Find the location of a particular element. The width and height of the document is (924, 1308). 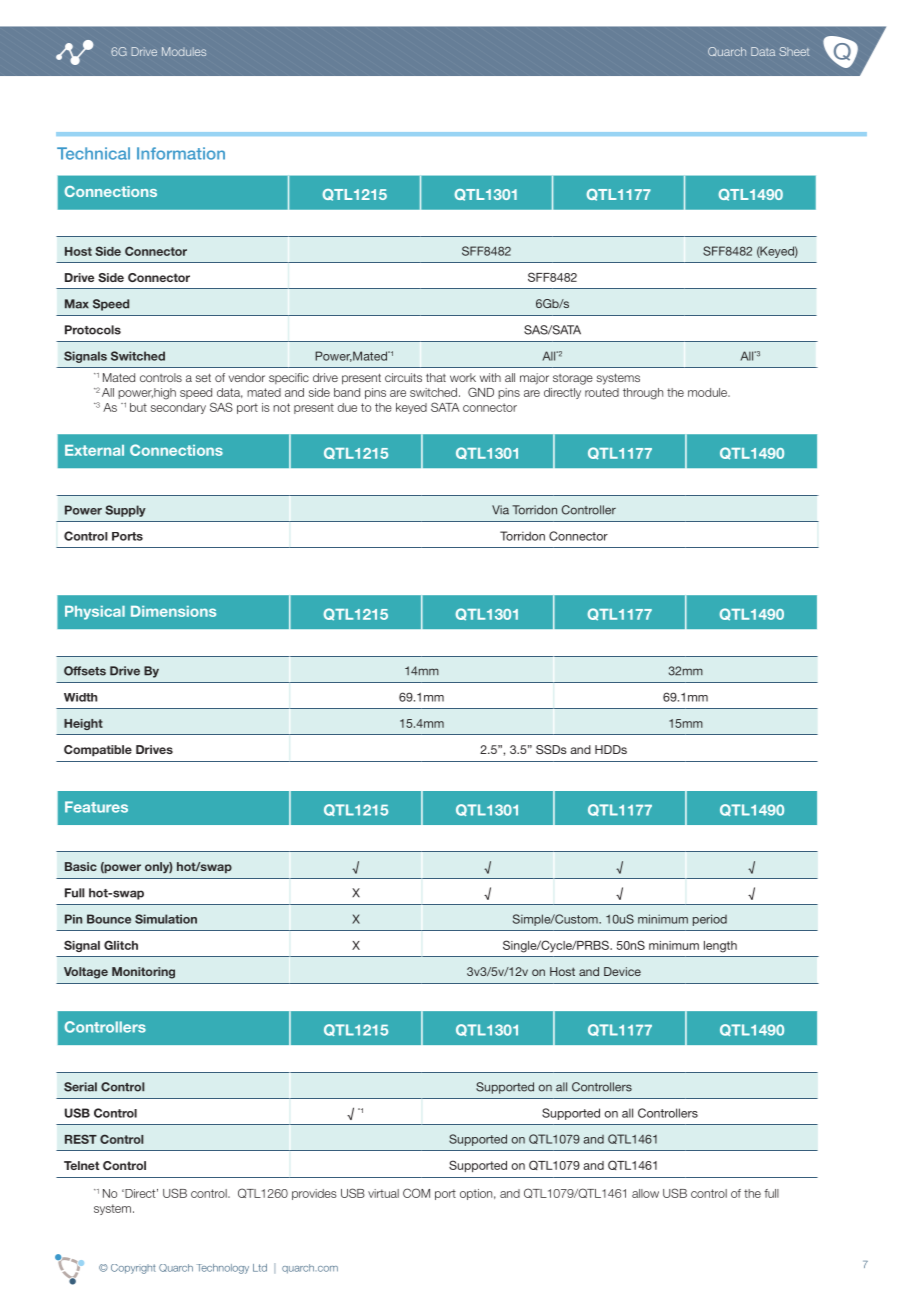

Dimensions is located at coordinates (173, 611).
